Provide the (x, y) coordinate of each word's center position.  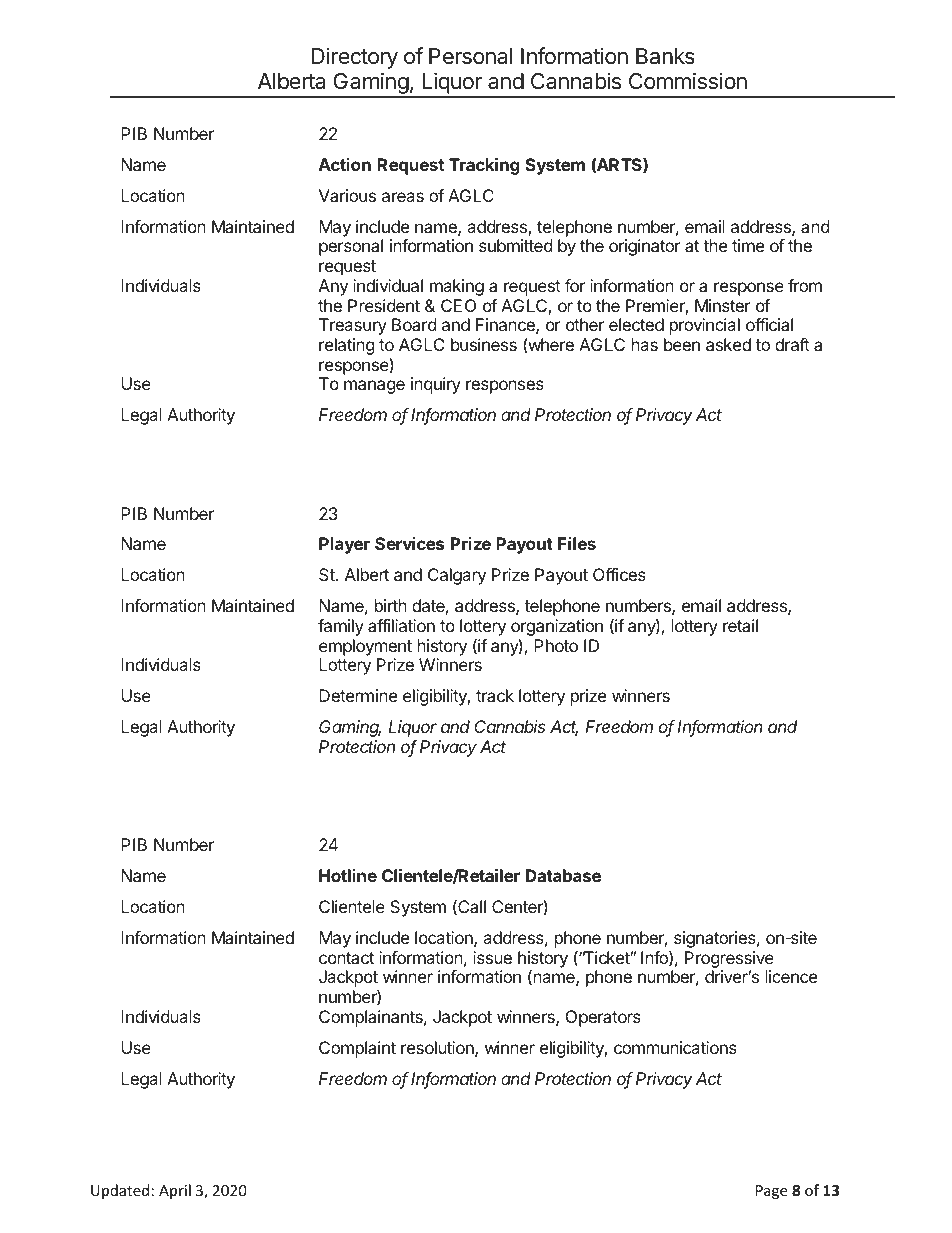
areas (403, 197)
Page (771, 1192)
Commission (688, 81)
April (175, 1191)
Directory (355, 58)
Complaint (357, 1049)
